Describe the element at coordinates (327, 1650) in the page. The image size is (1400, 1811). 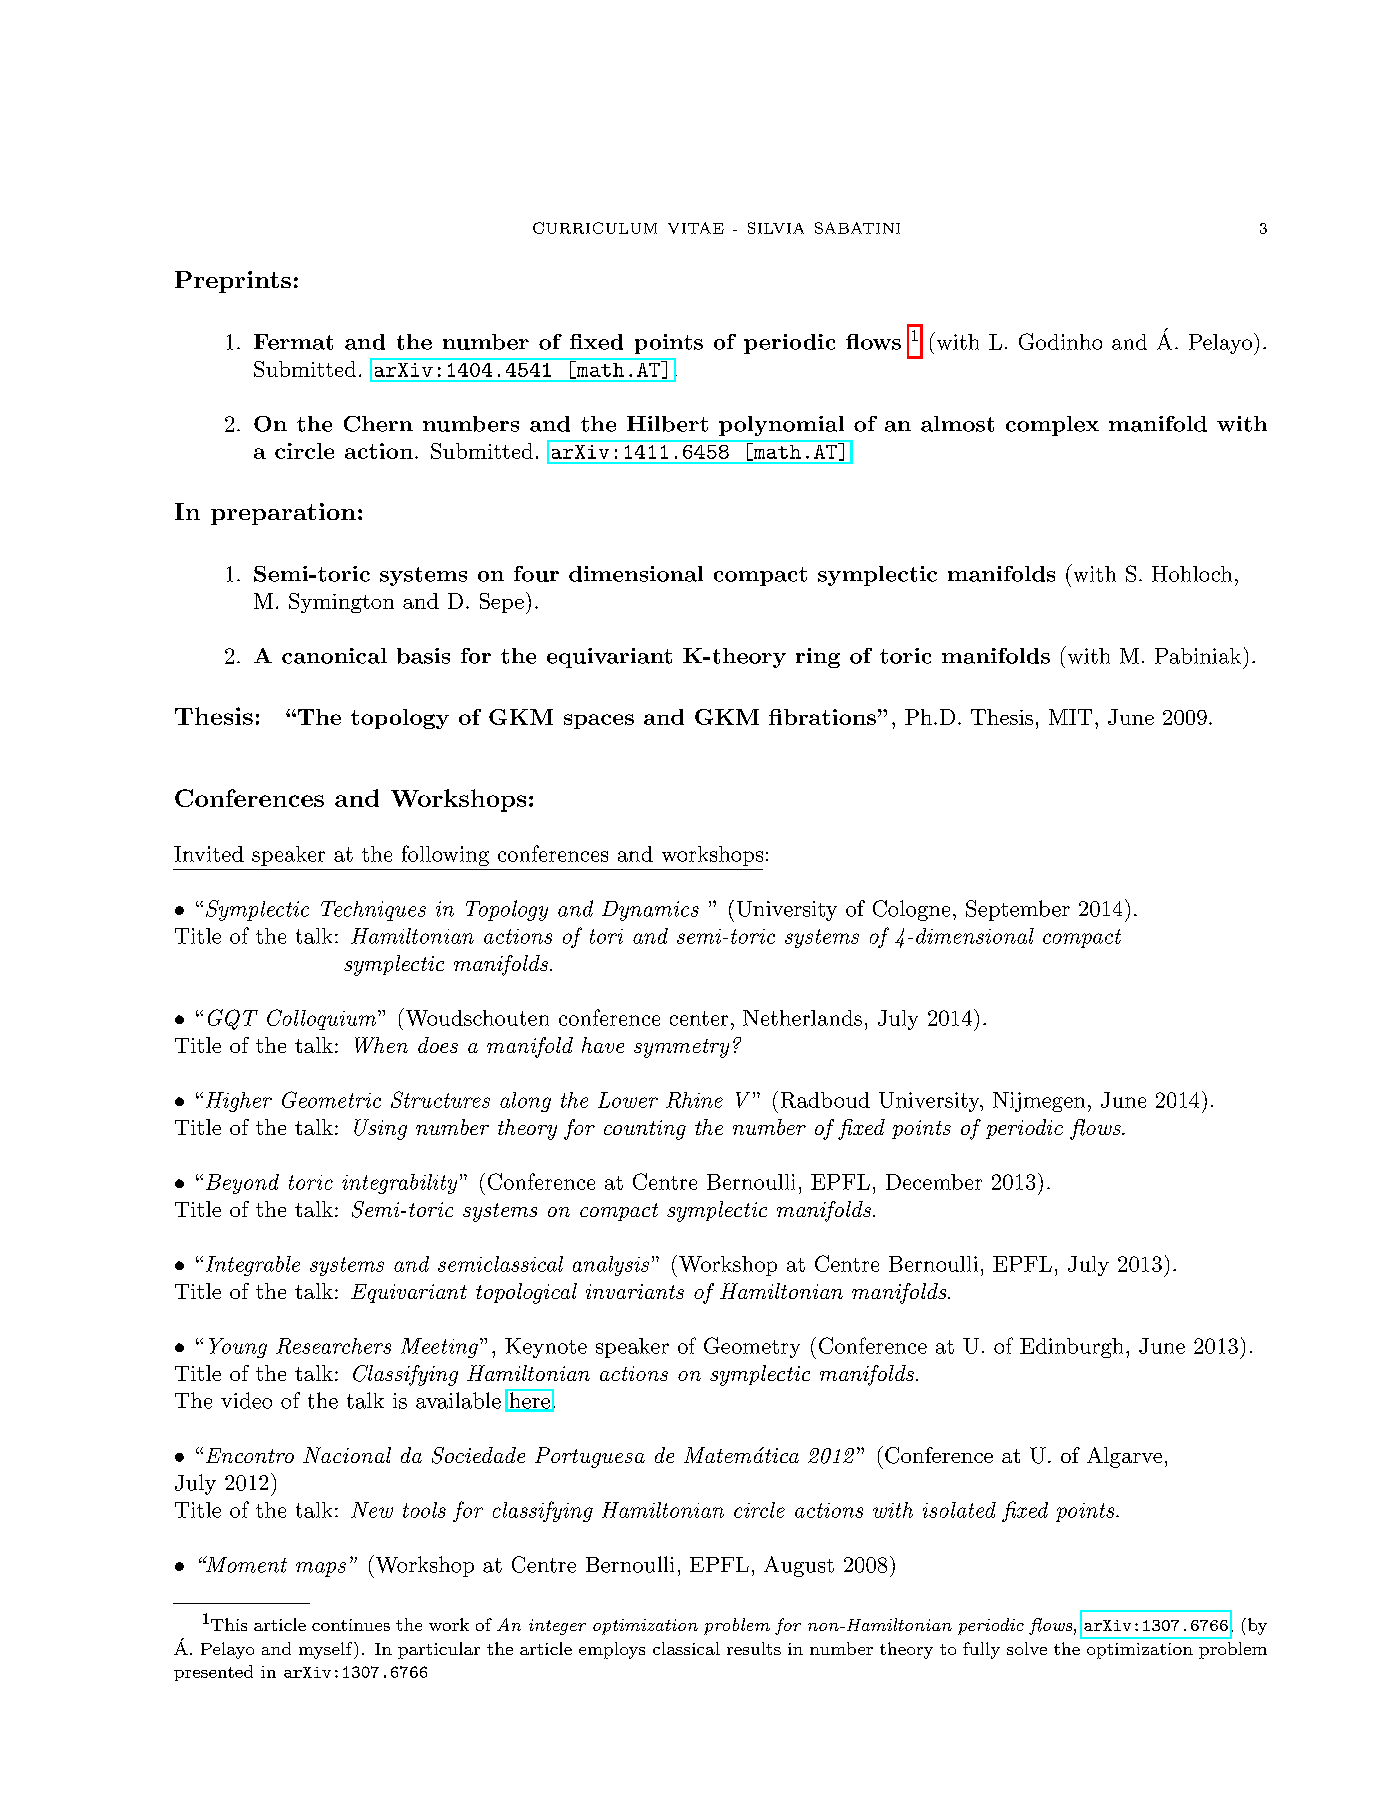
I see `myself` at that location.
